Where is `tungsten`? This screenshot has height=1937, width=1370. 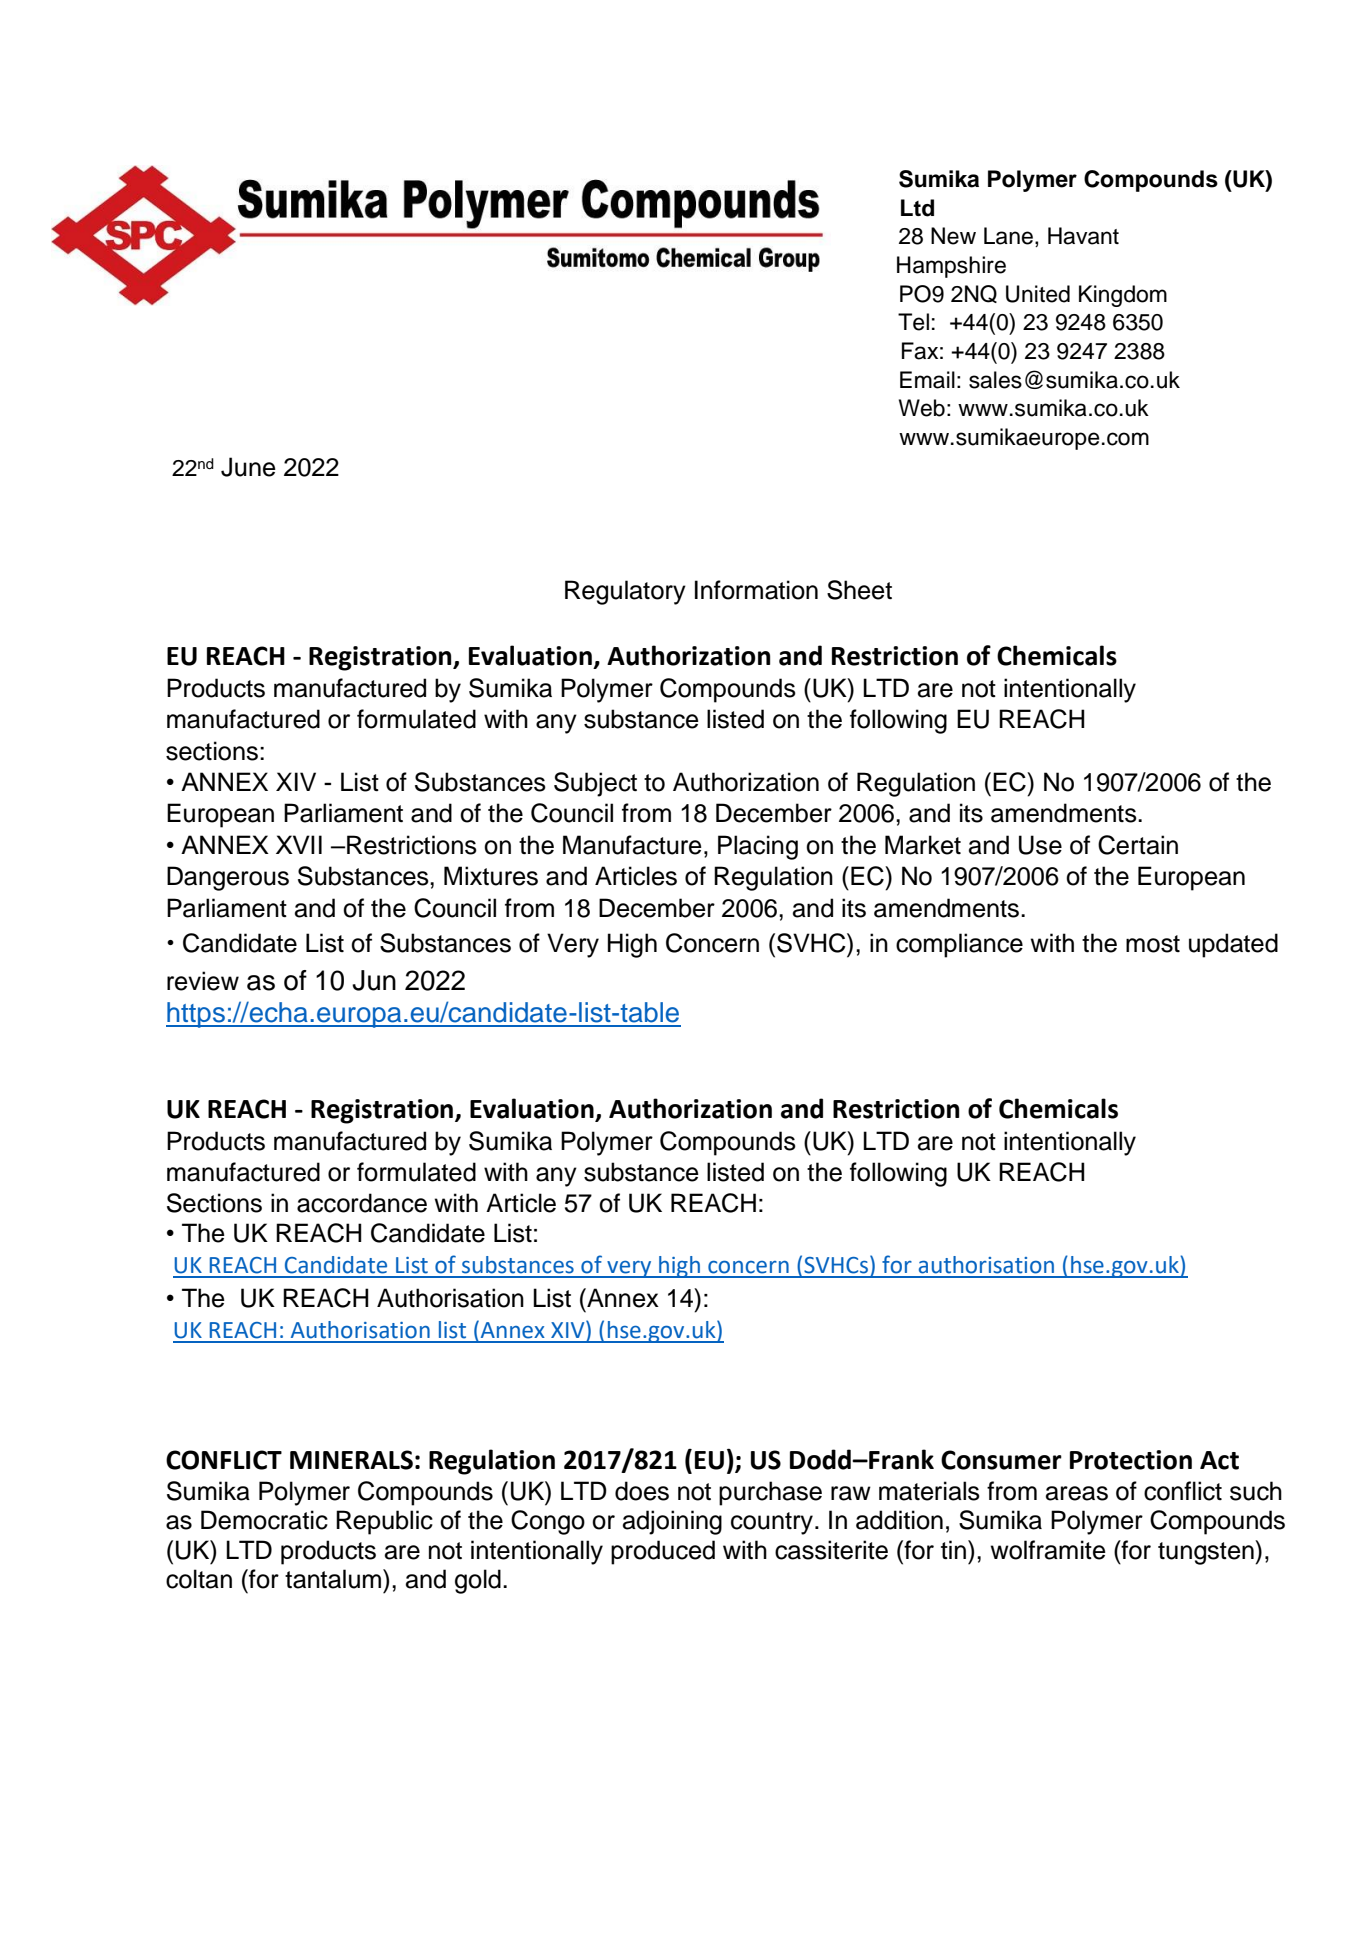
tungsten is located at coordinates (1207, 1552).
